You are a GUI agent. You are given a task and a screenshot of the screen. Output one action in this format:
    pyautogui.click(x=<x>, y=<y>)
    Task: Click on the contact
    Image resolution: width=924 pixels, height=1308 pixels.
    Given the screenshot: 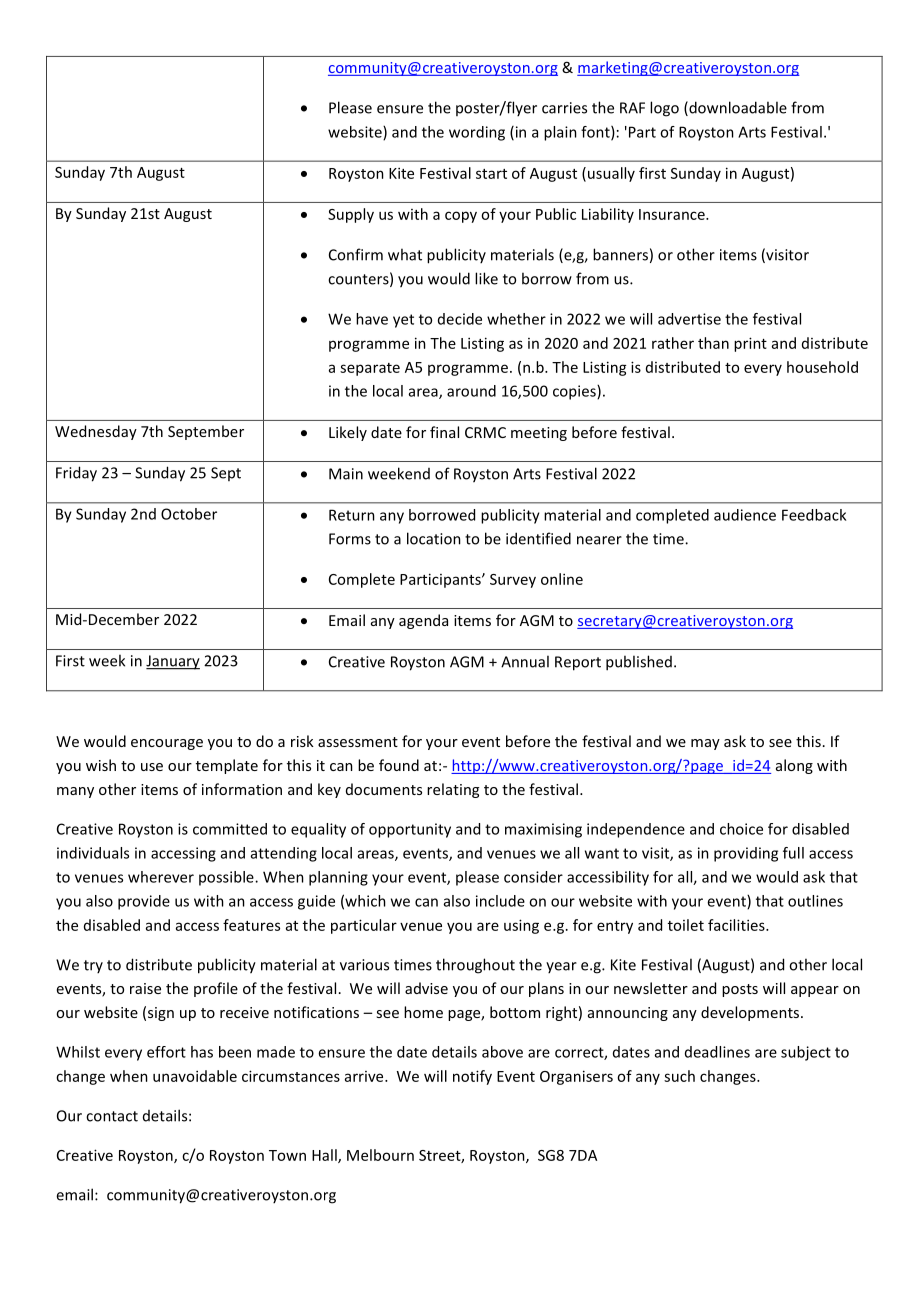 What is the action you would take?
    pyautogui.click(x=112, y=1116)
